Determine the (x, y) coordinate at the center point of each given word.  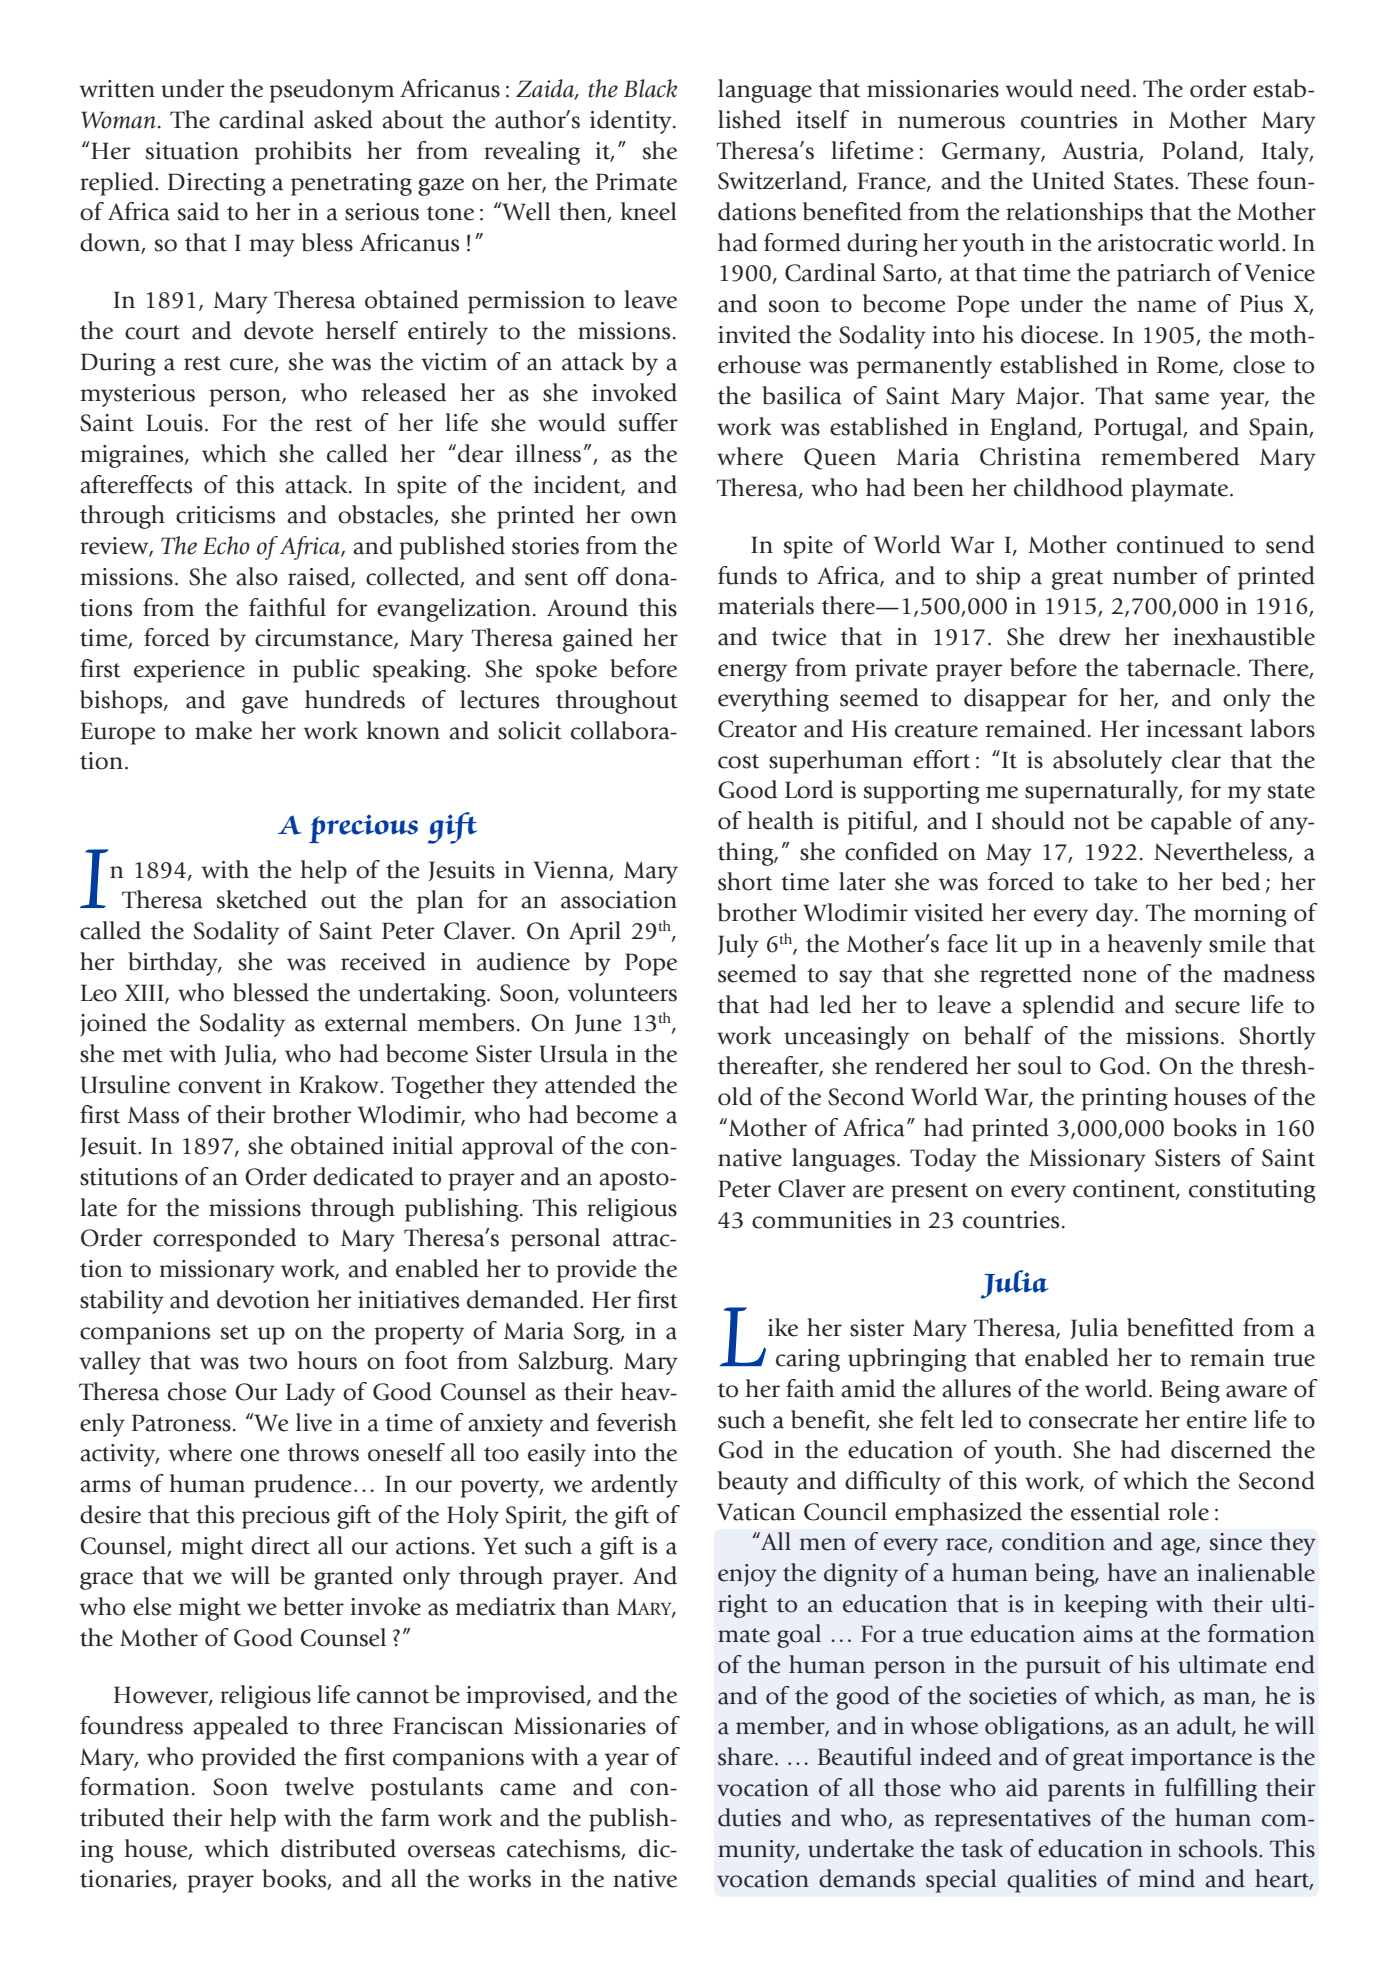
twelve (319, 1786)
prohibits (303, 153)
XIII (145, 993)
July (738, 946)
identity (632, 122)
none (1110, 976)
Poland (1201, 151)
